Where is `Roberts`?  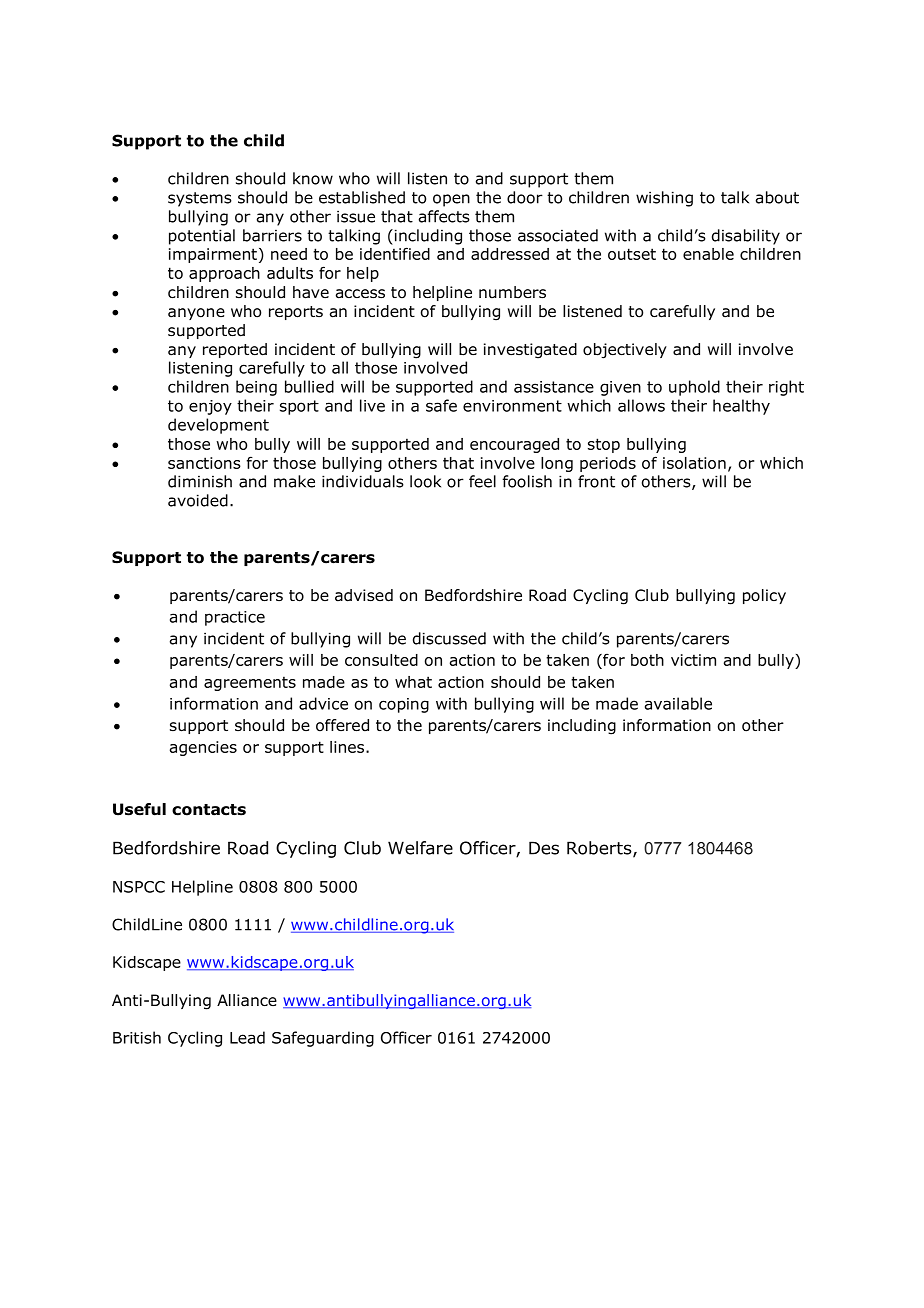 Roberts is located at coordinates (600, 849).
